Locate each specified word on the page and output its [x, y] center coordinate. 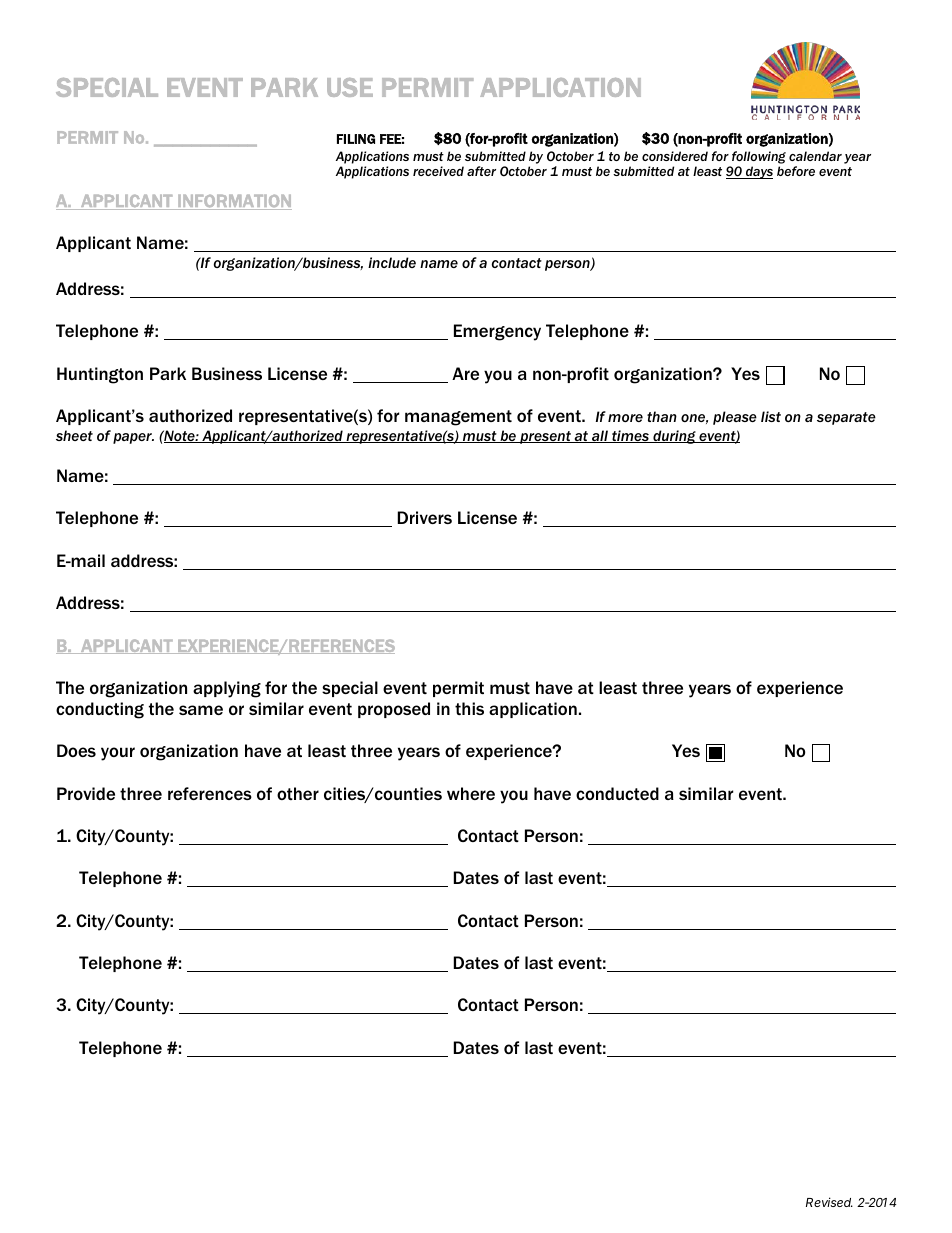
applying [227, 689]
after [481, 171]
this [469, 708]
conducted [617, 793]
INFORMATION [234, 202]
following [759, 157]
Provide [86, 793]
